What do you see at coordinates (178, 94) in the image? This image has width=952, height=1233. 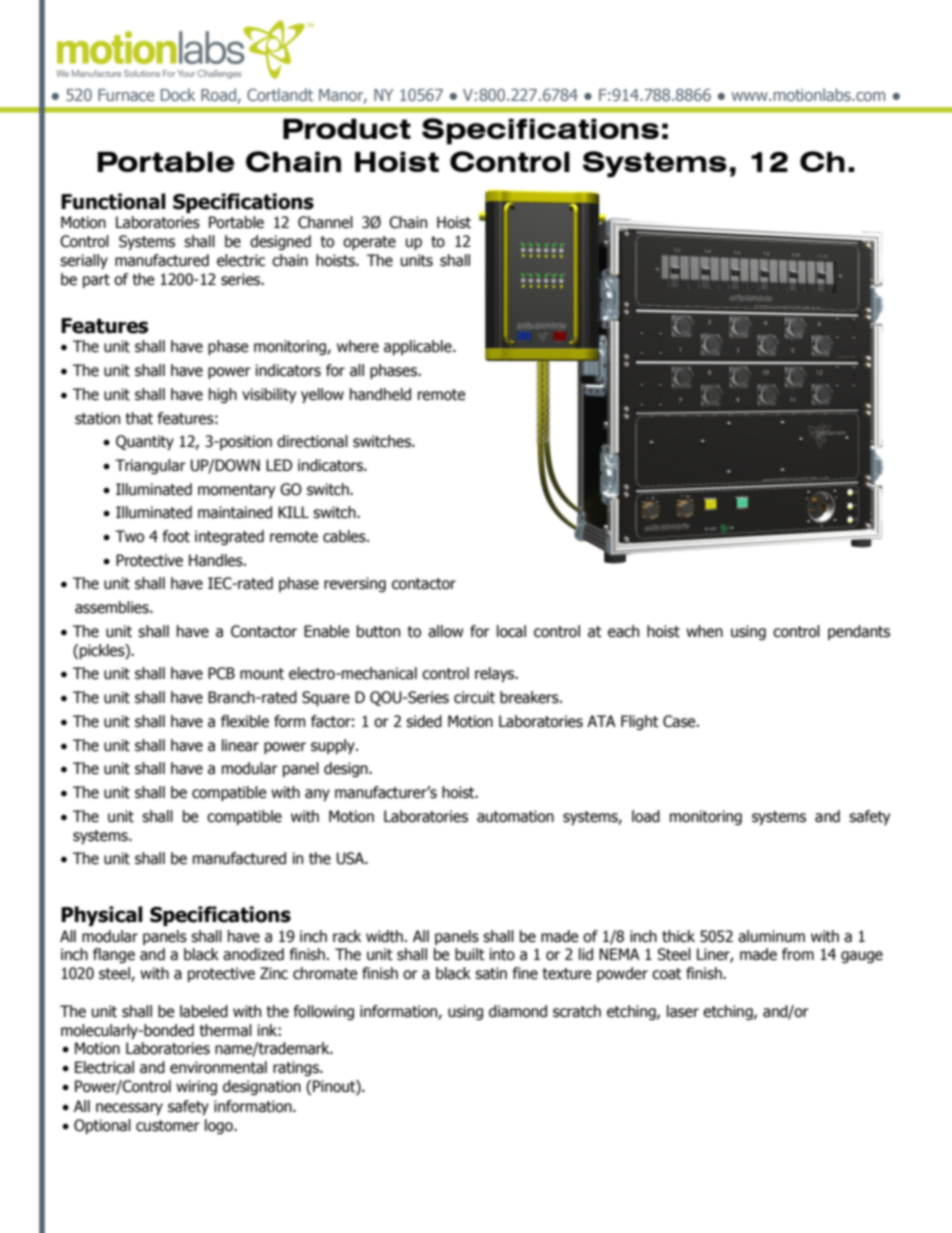 I see `Dock` at bounding box center [178, 94].
